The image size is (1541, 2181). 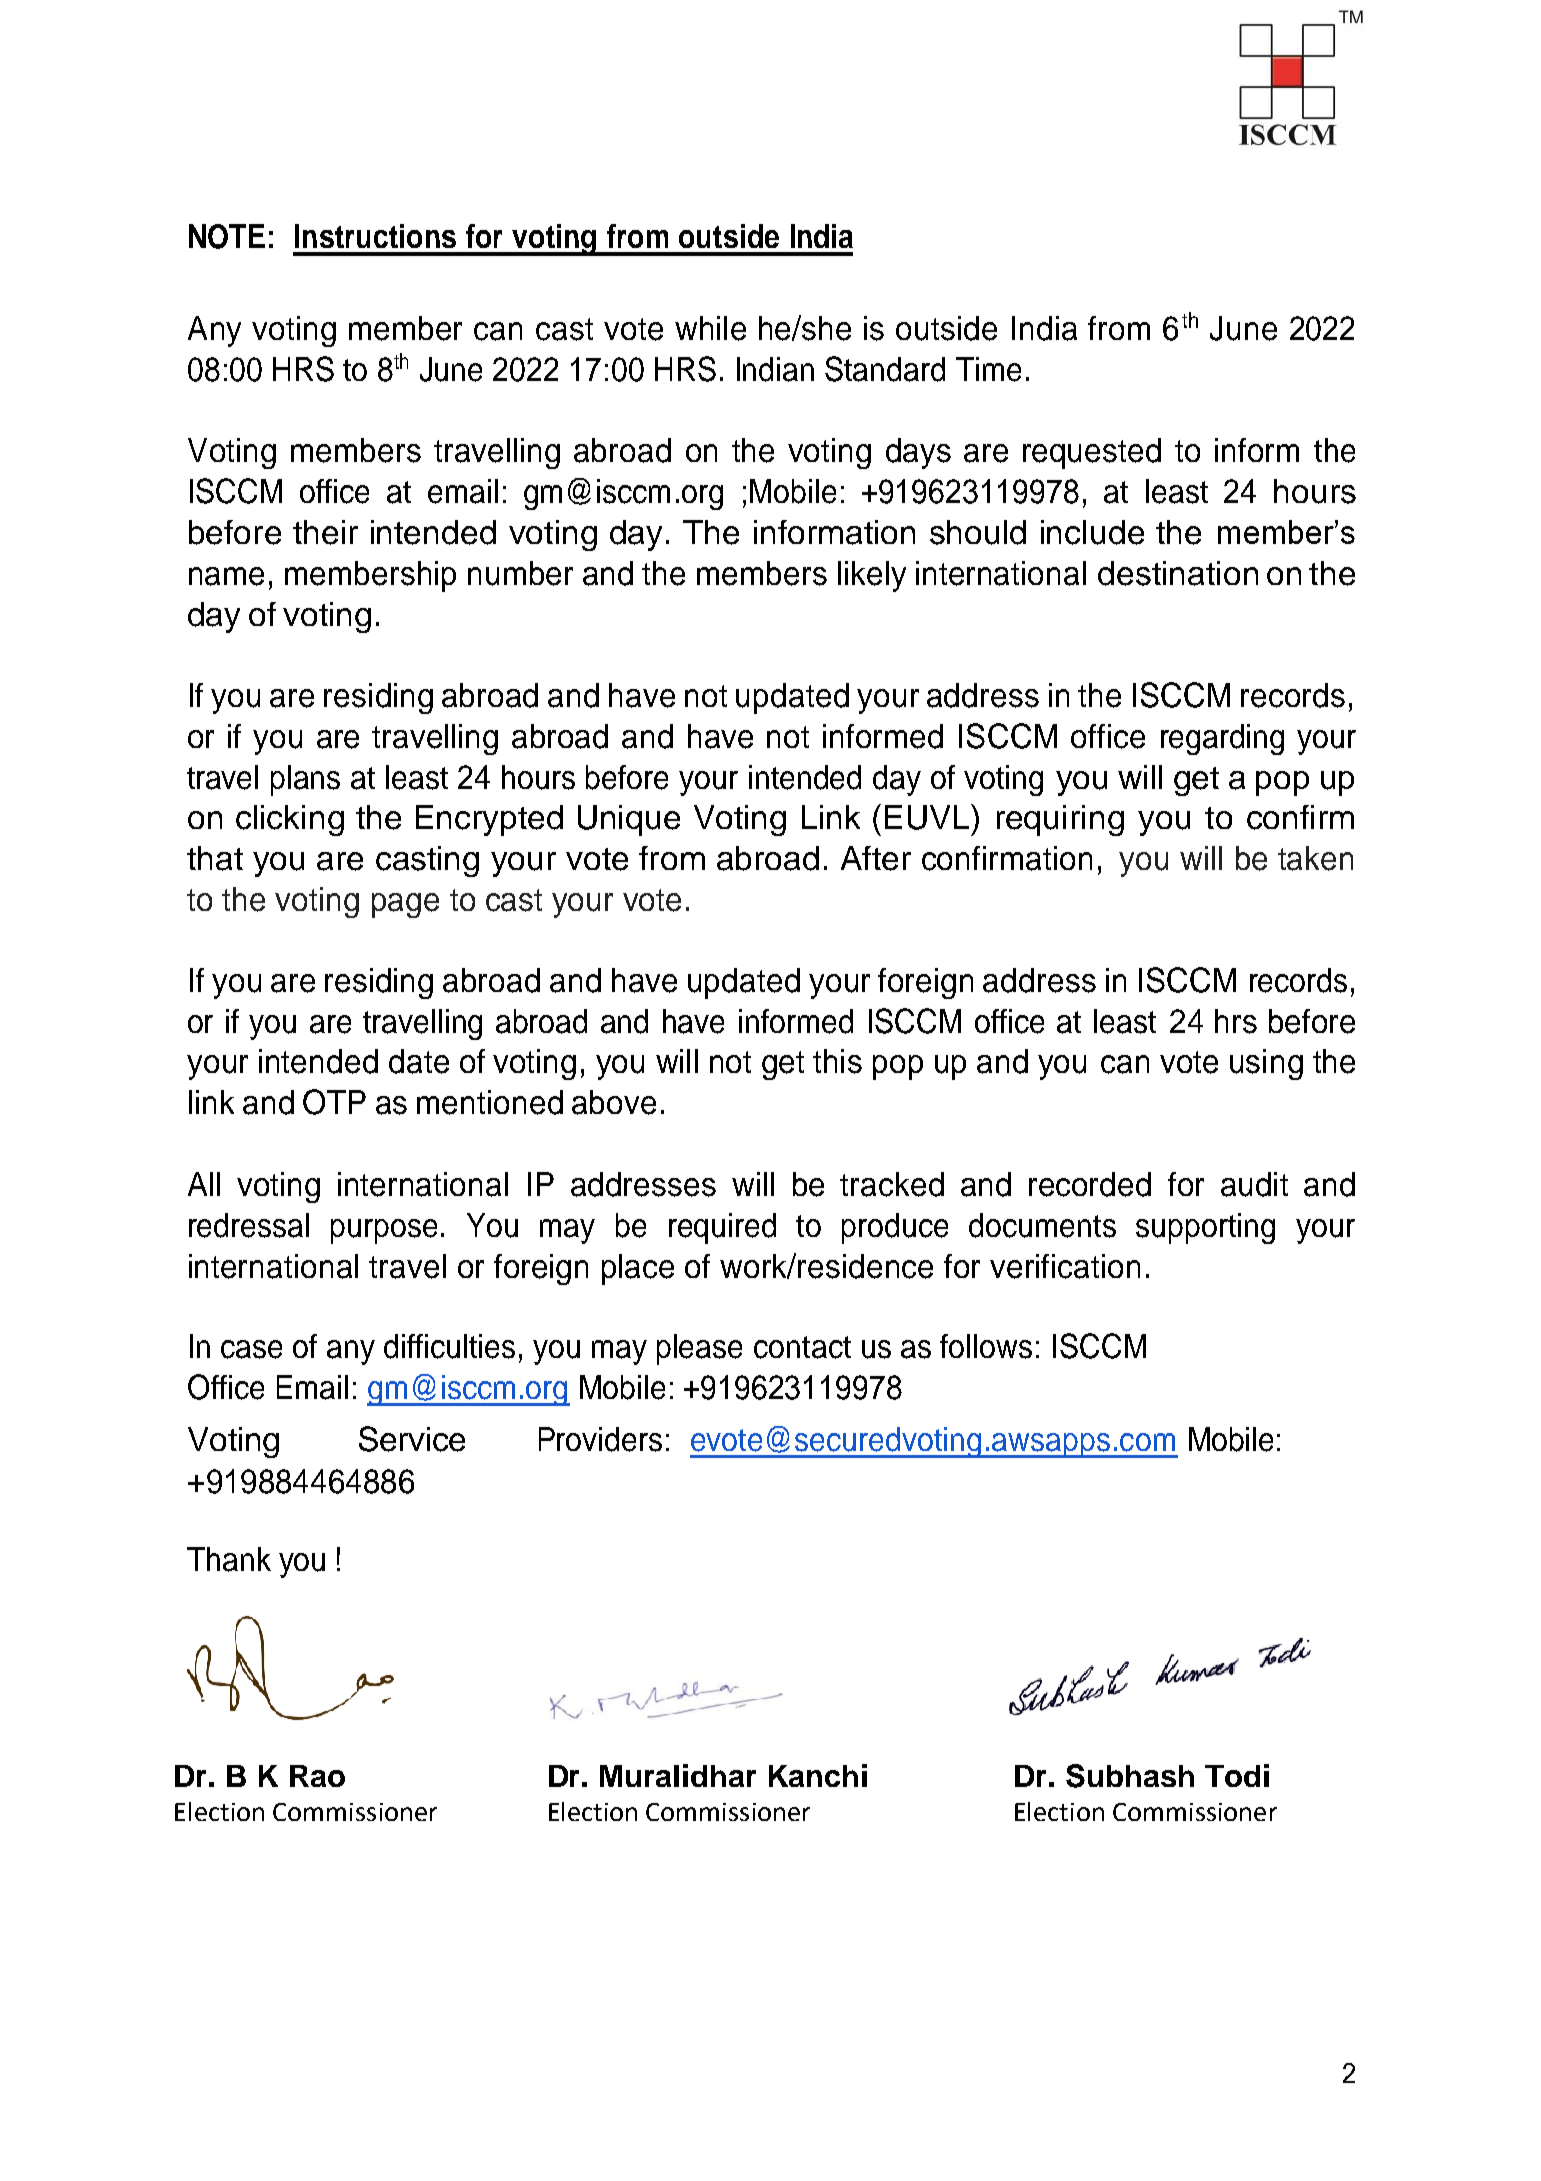 I want to click on Providers, so click(x=600, y=1439).
